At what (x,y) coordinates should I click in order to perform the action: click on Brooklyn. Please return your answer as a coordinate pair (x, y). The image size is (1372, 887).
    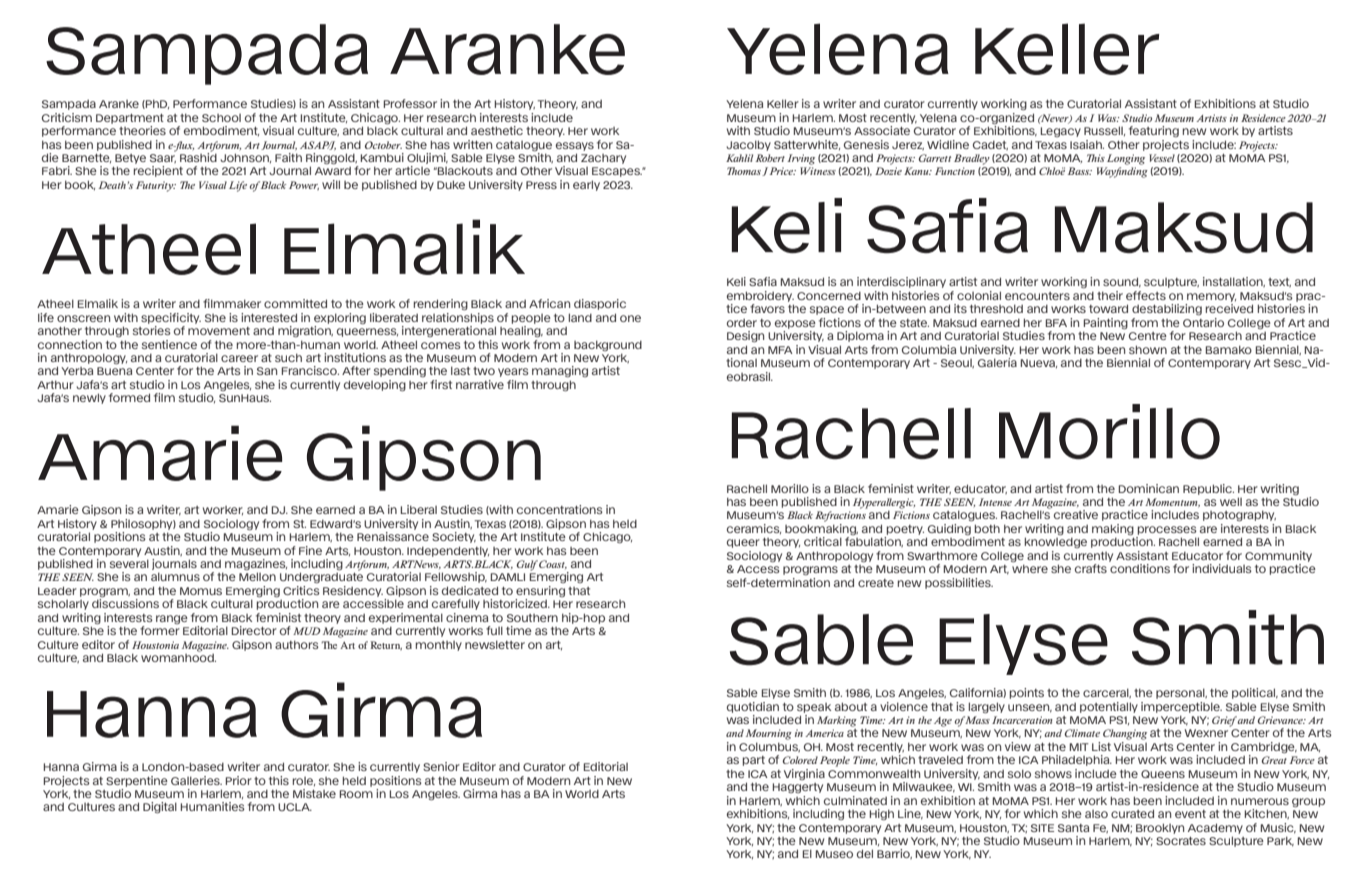
    Looking at the image, I should click on (1160, 828).
